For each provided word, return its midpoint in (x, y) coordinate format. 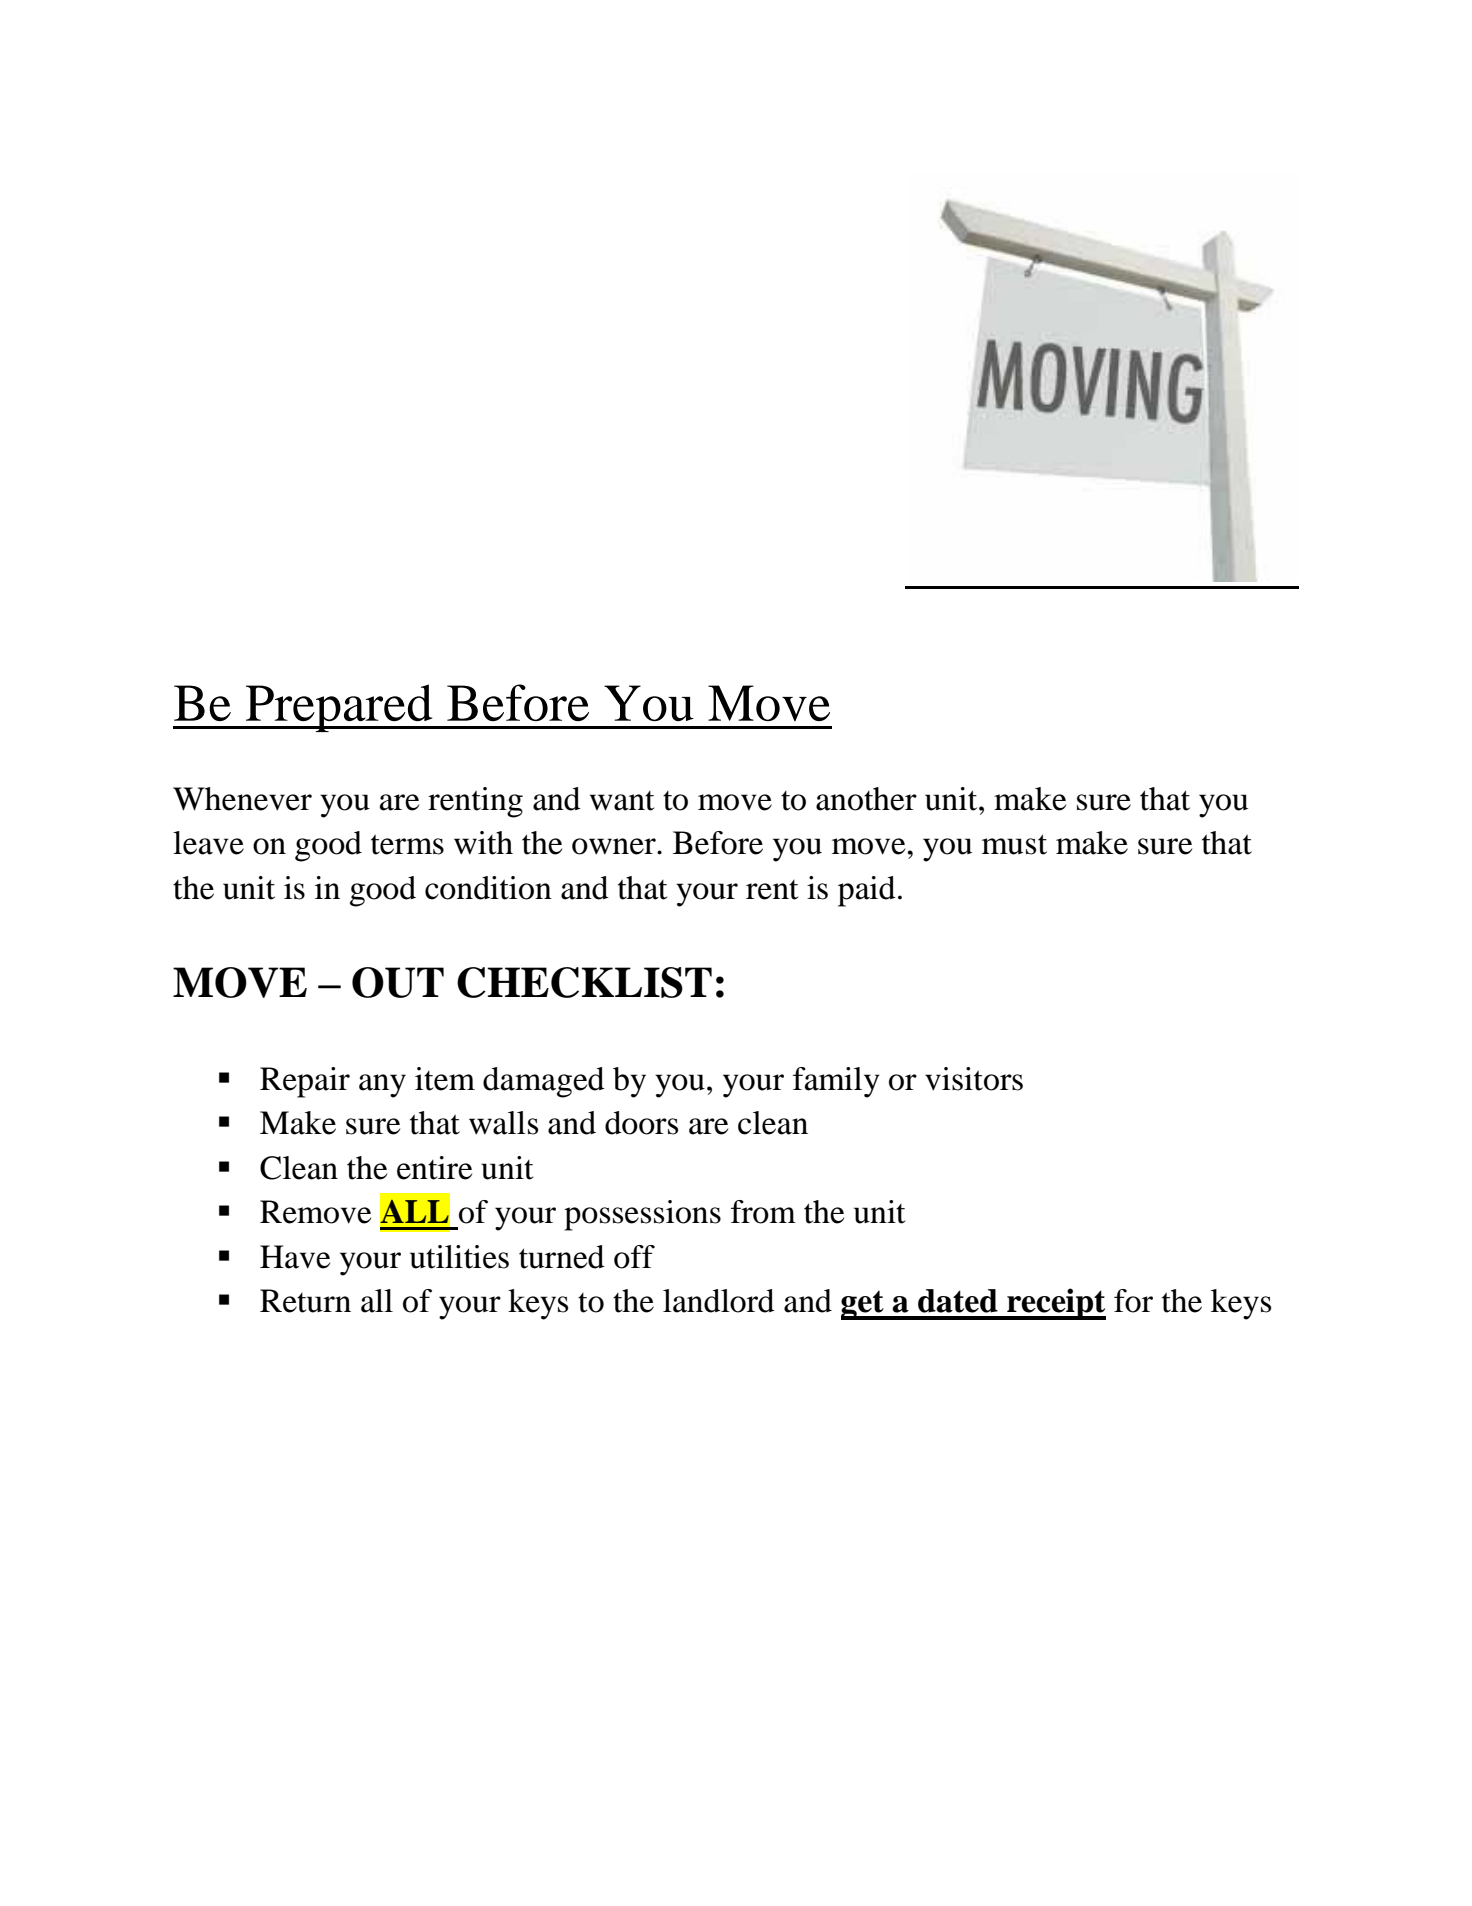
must (1014, 844)
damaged (544, 1082)
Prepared (339, 708)
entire (434, 1168)
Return (305, 1301)
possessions (642, 1215)
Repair (305, 1082)
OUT (398, 982)
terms (407, 844)
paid (867, 891)
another (866, 799)
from (763, 1212)
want (622, 801)
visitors (974, 1079)
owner (615, 846)
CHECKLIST (584, 982)
